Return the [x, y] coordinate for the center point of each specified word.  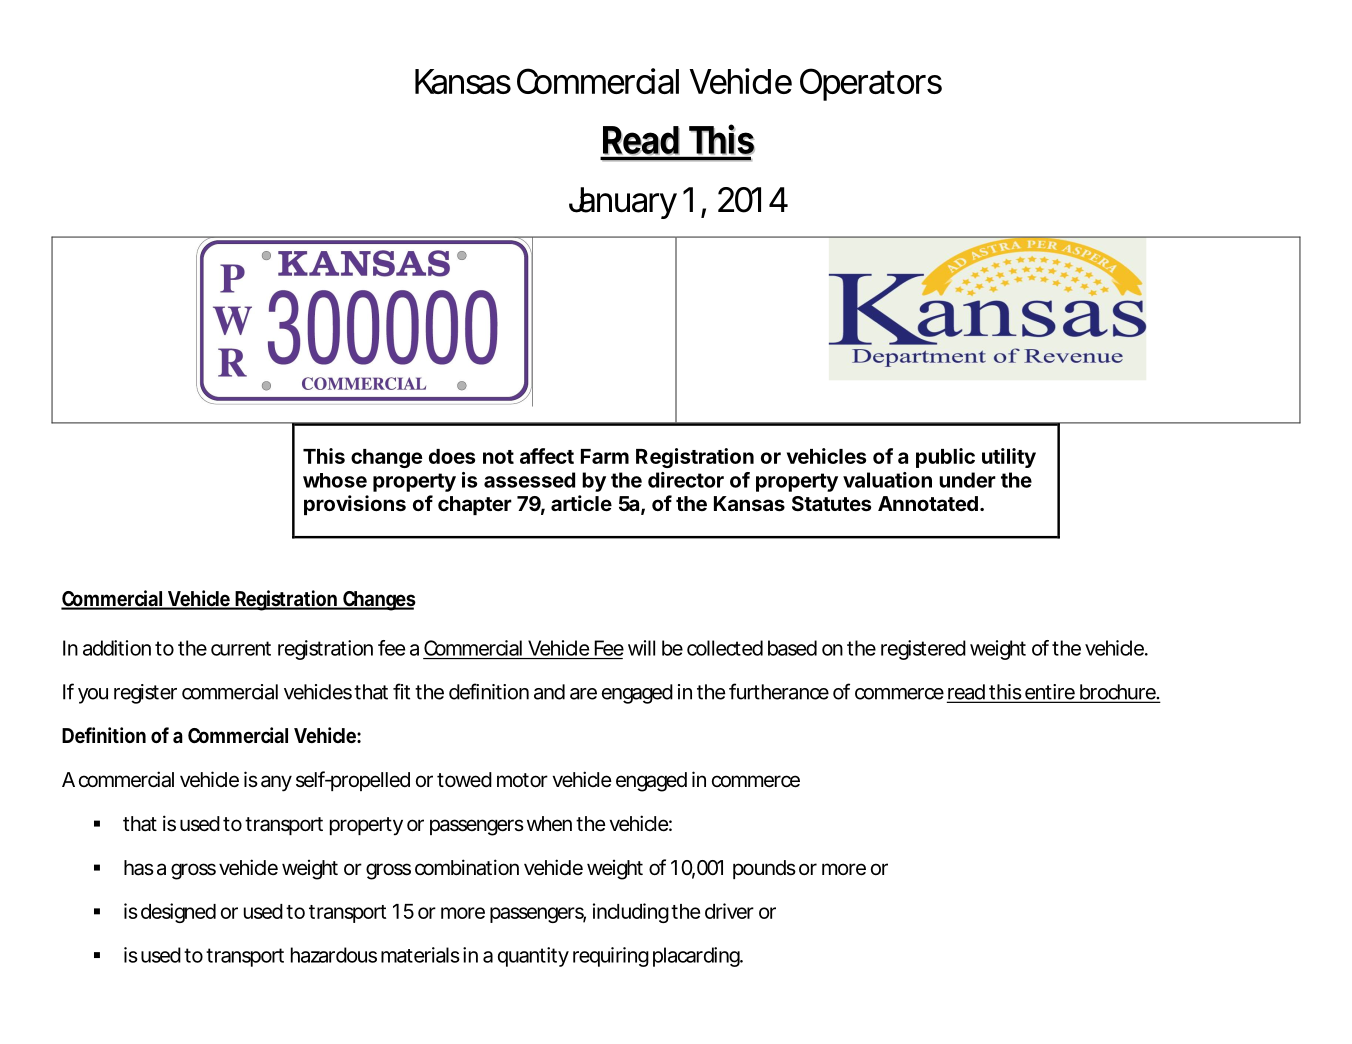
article [581, 503]
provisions [355, 505]
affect [547, 456]
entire [1050, 693]
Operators [871, 84]
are [583, 694]
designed [178, 913]
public [945, 458]
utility [1009, 458]
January [623, 203]
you [93, 696]
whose [335, 480]
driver [729, 911]
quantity [533, 957]
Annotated [928, 503]
